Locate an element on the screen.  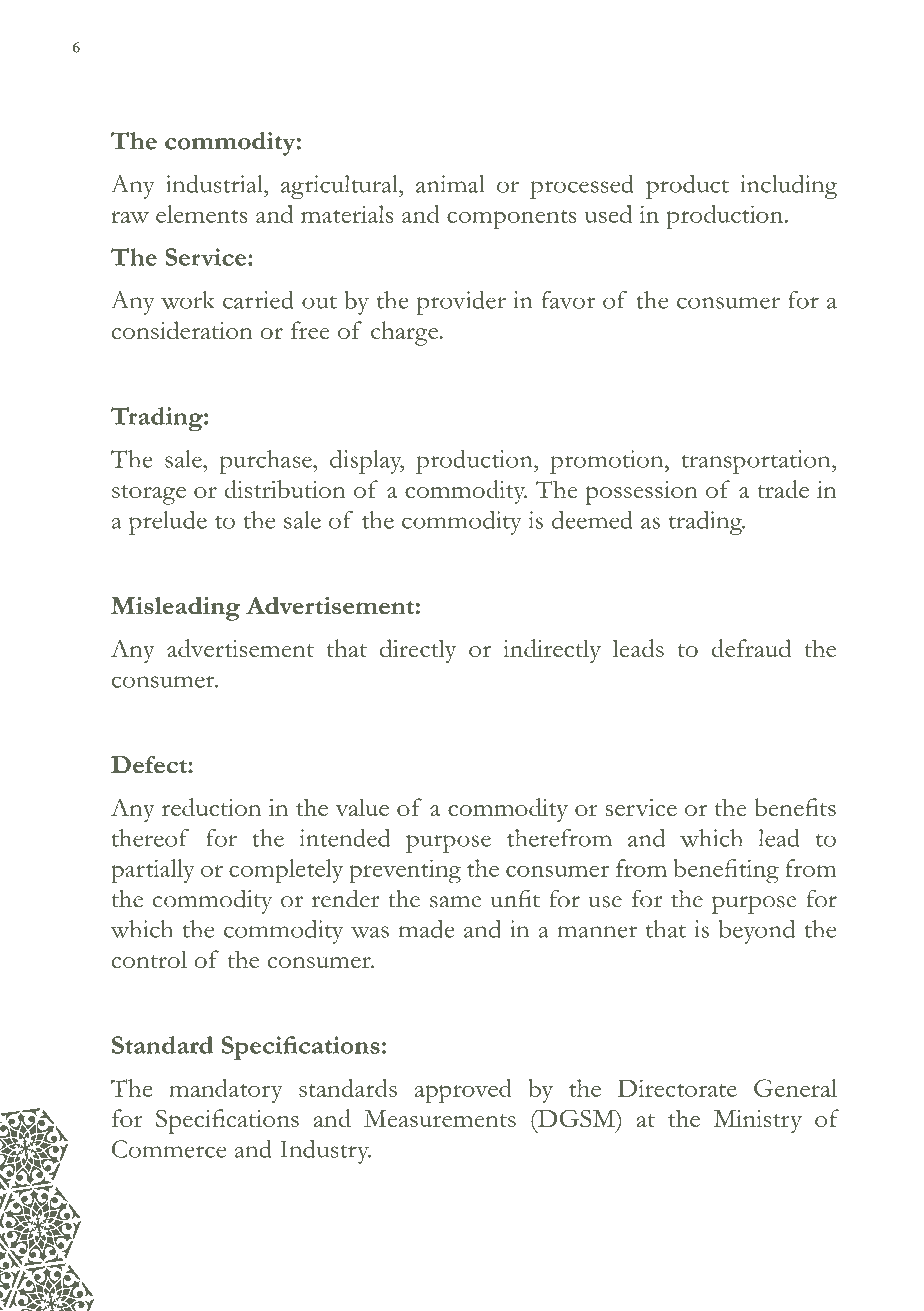
defraud is located at coordinates (751, 648).
